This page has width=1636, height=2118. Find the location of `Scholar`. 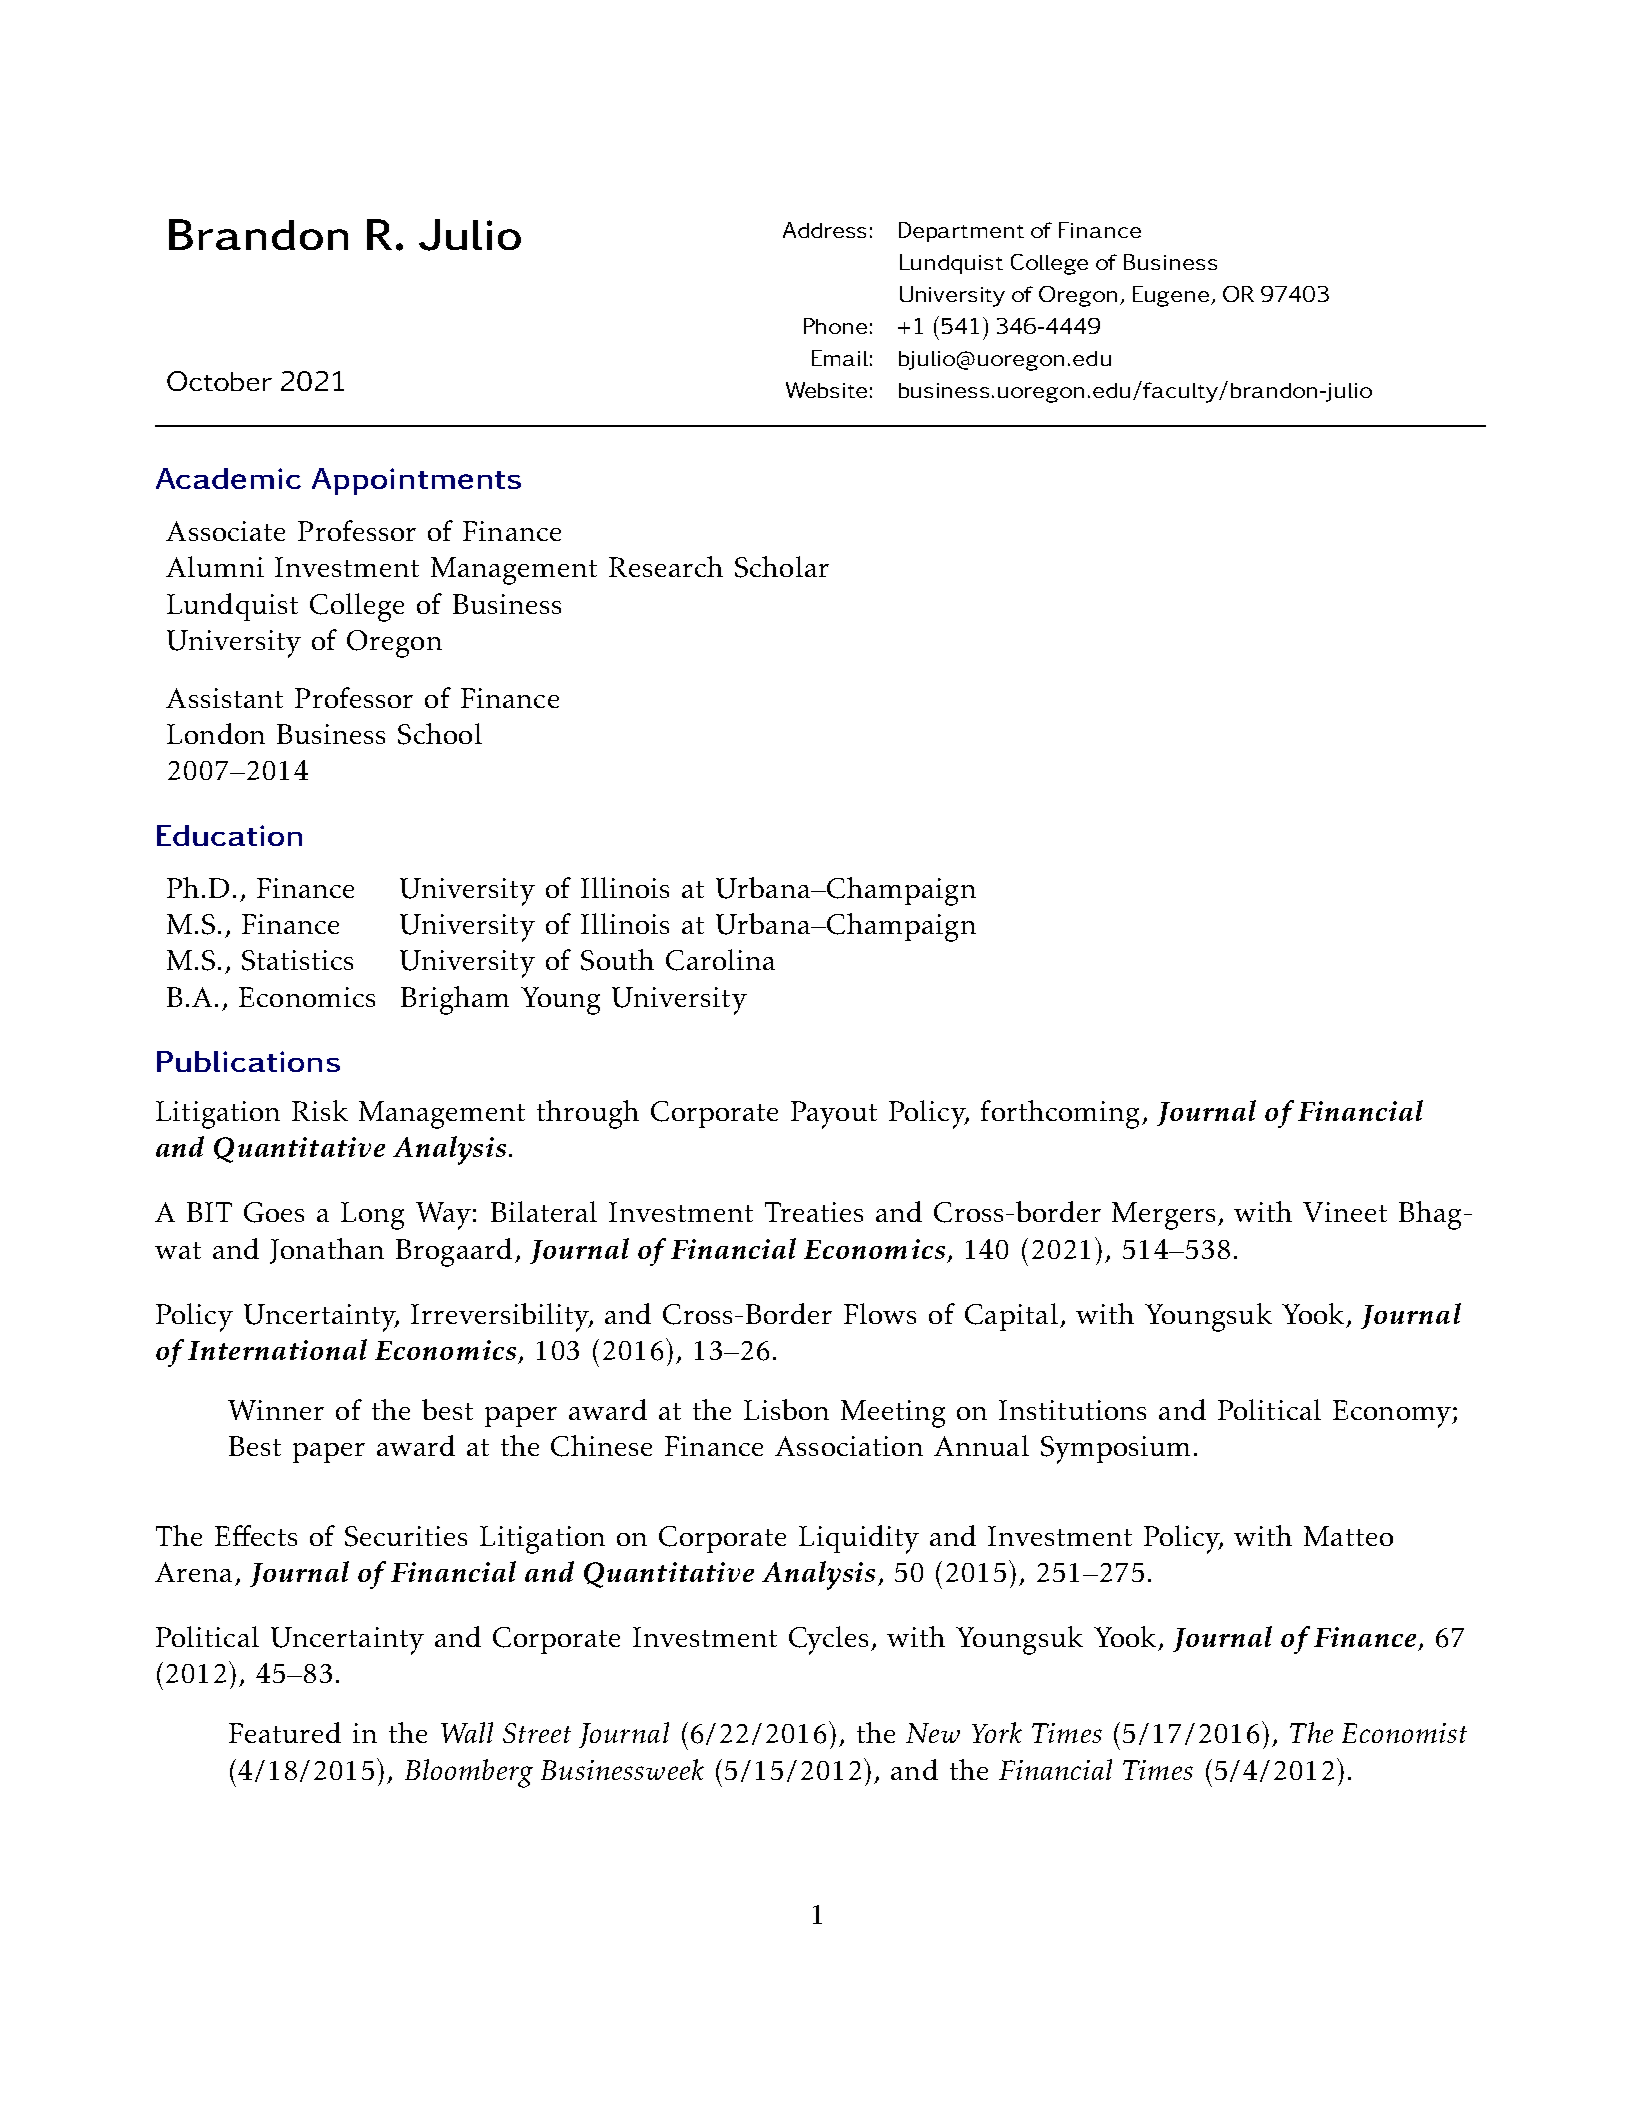

Scholar is located at coordinates (782, 567).
